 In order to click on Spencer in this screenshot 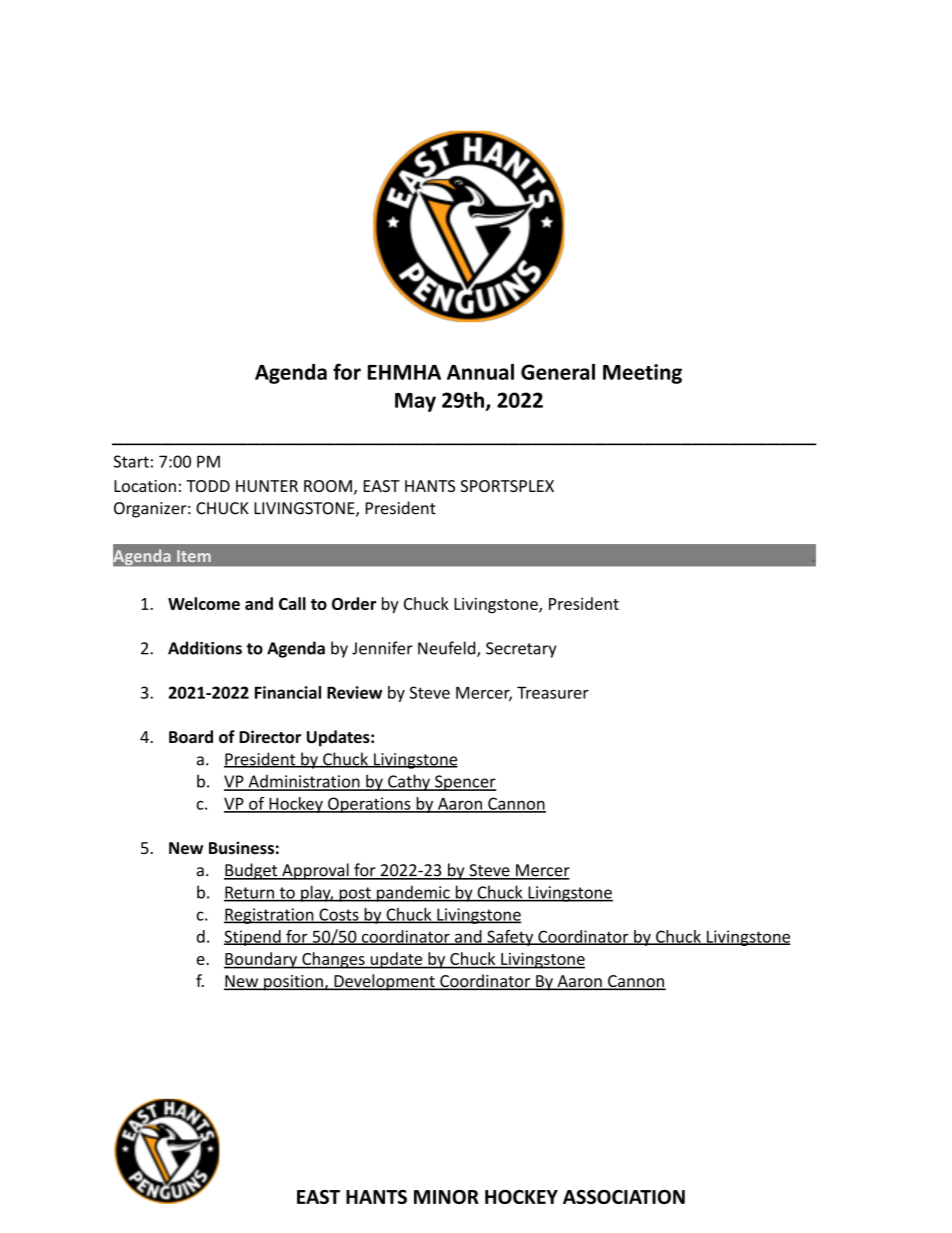, I will do `click(465, 783)`.
